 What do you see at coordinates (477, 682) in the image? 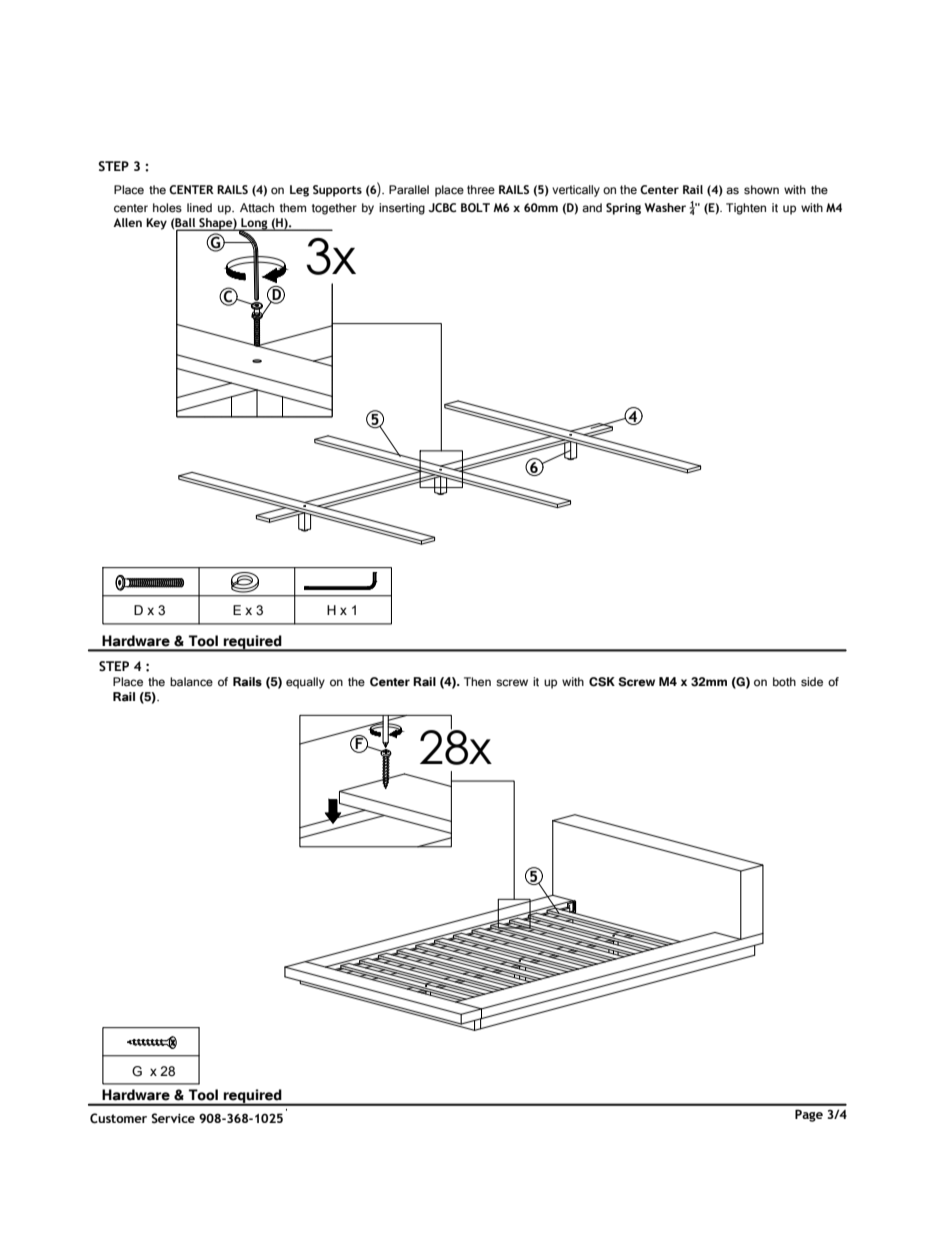
I see `Then` at bounding box center [477, 682].
